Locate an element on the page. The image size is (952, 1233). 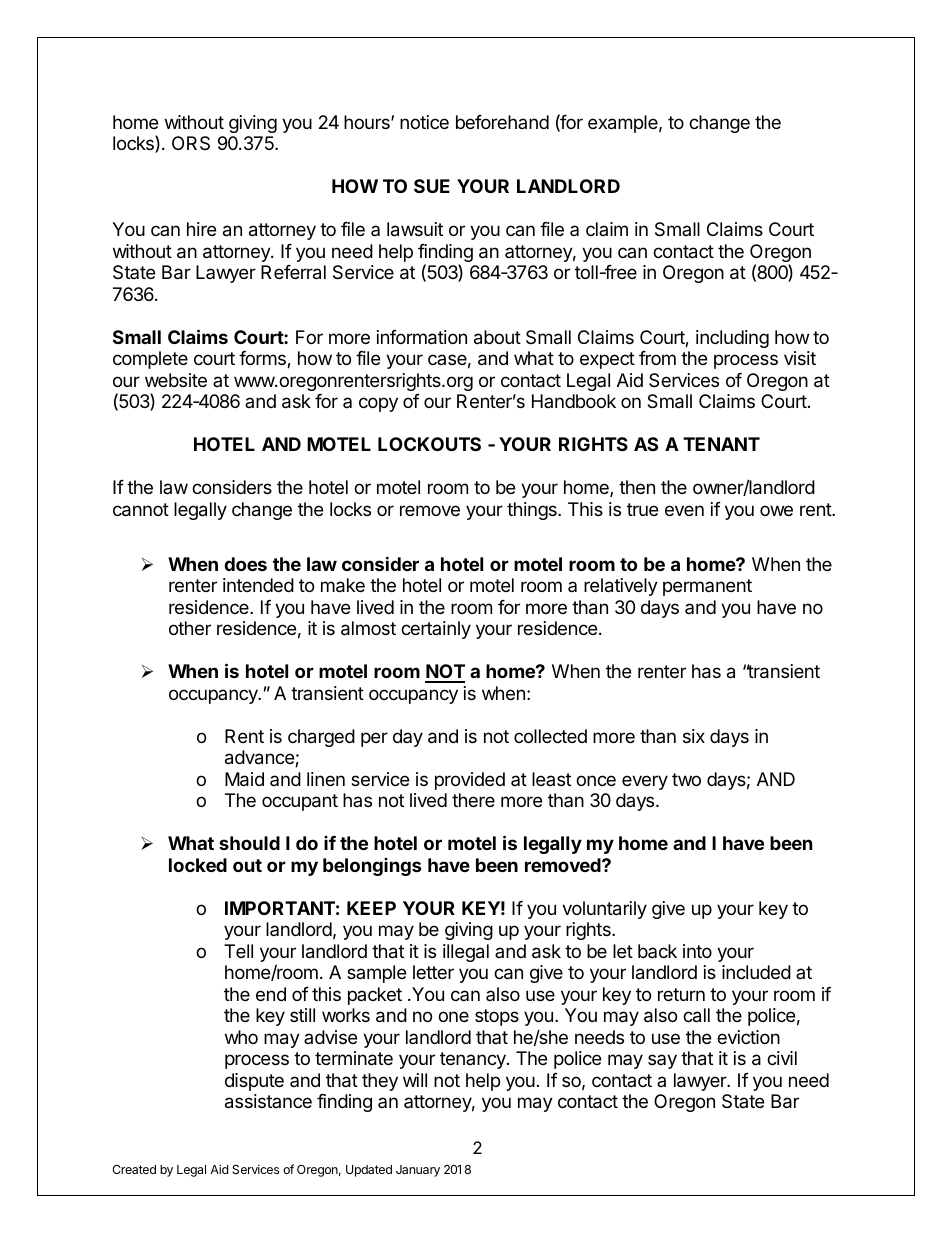
including is located at coordinates (732, 339).
